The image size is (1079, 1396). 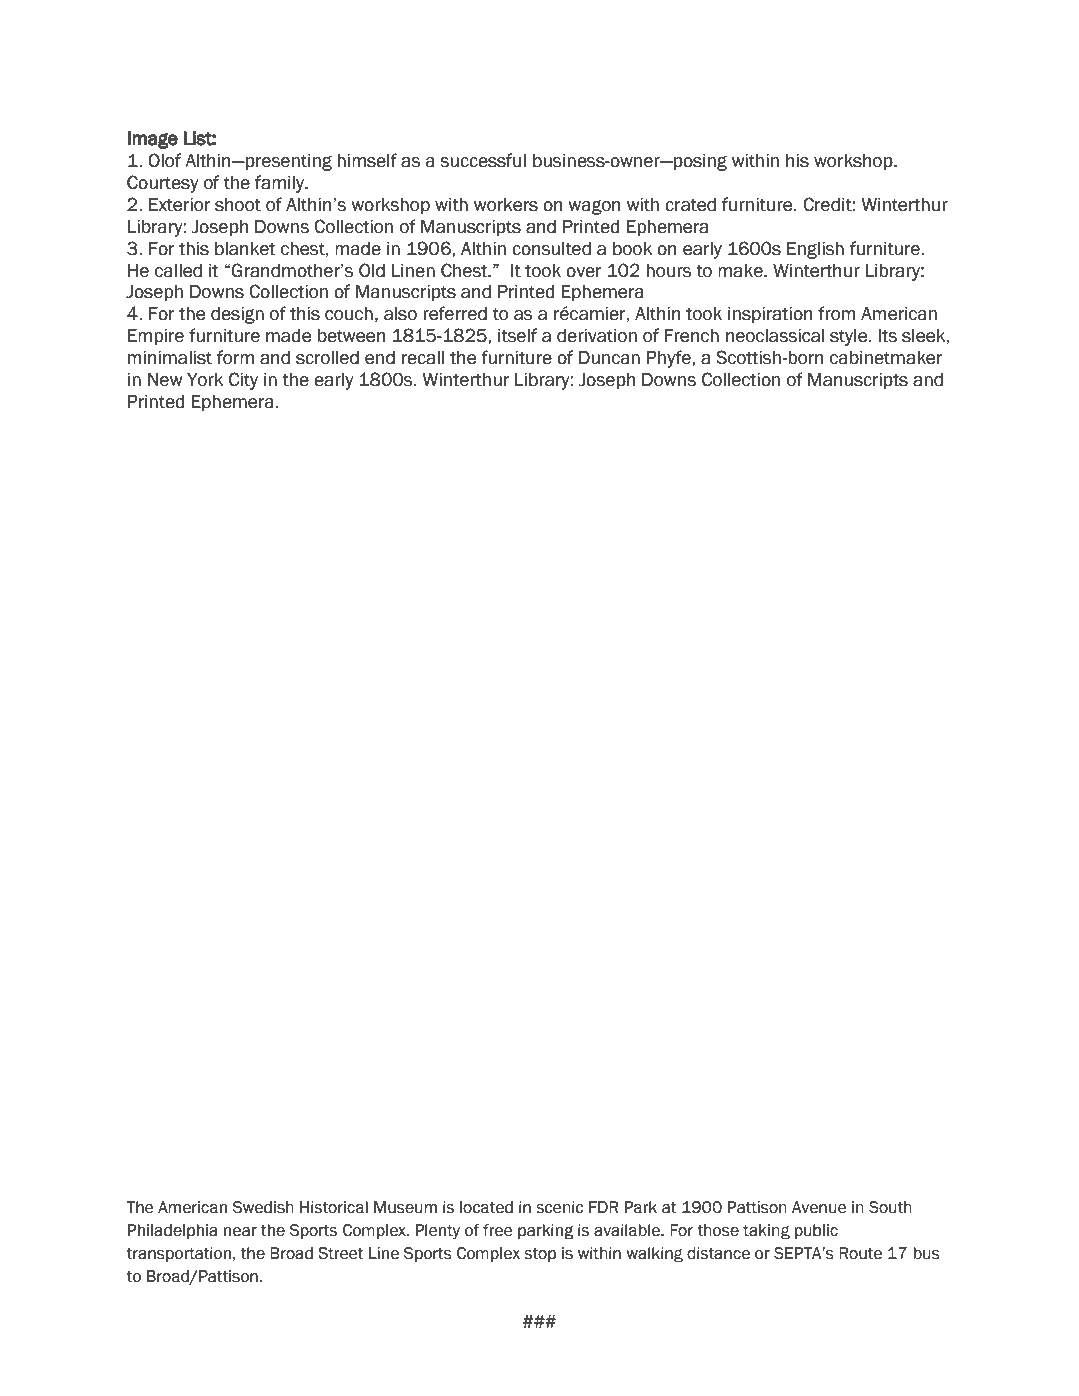 I want to click on near, so click(x=240, y=1232).
